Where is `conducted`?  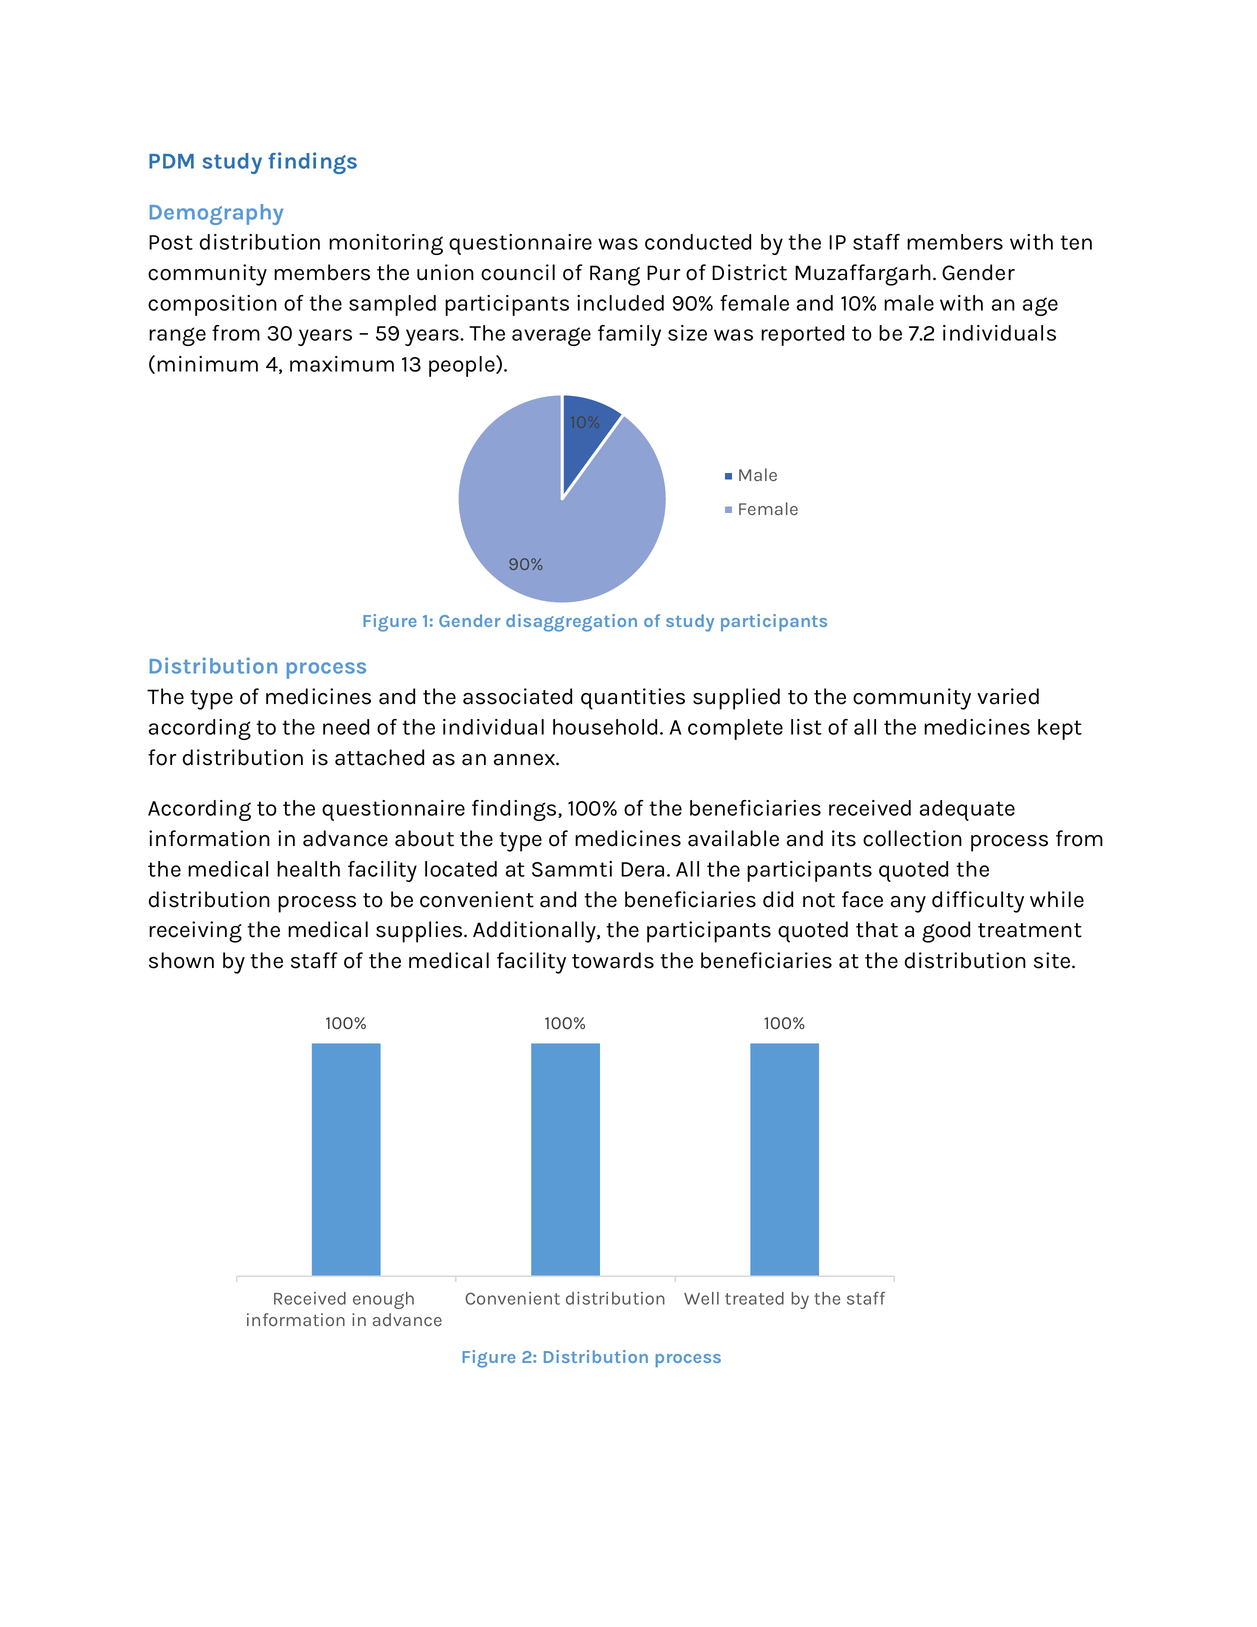 conducted is located at coordinates (698, 242).
